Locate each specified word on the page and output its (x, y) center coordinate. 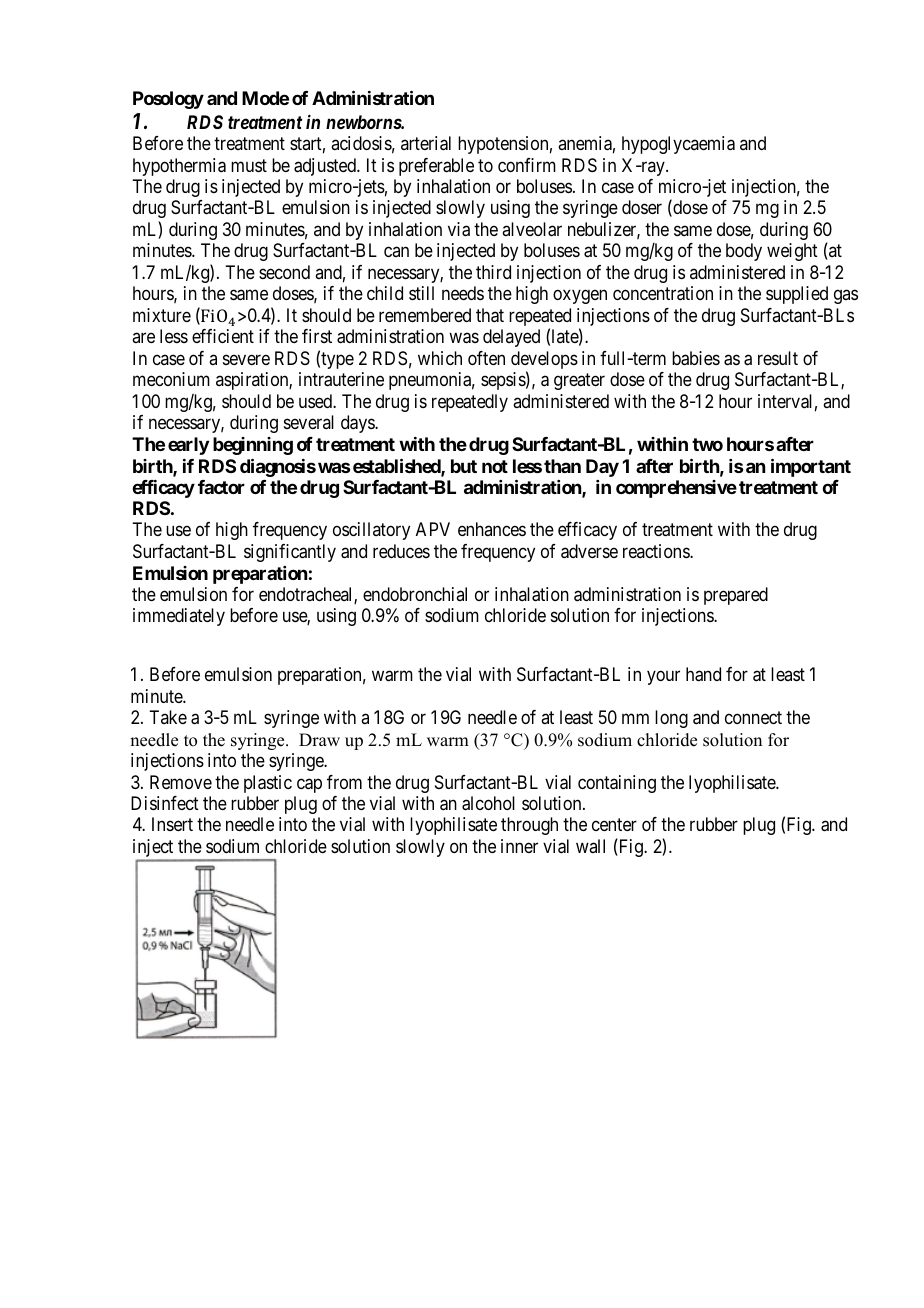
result (778, 358)
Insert (172, 824)
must (249, 165)
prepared (736, 596)
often (486, 358)
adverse (589, 551)
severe (246, 359)
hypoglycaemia (678, 145)
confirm (527, 165)
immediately (179, 617)
